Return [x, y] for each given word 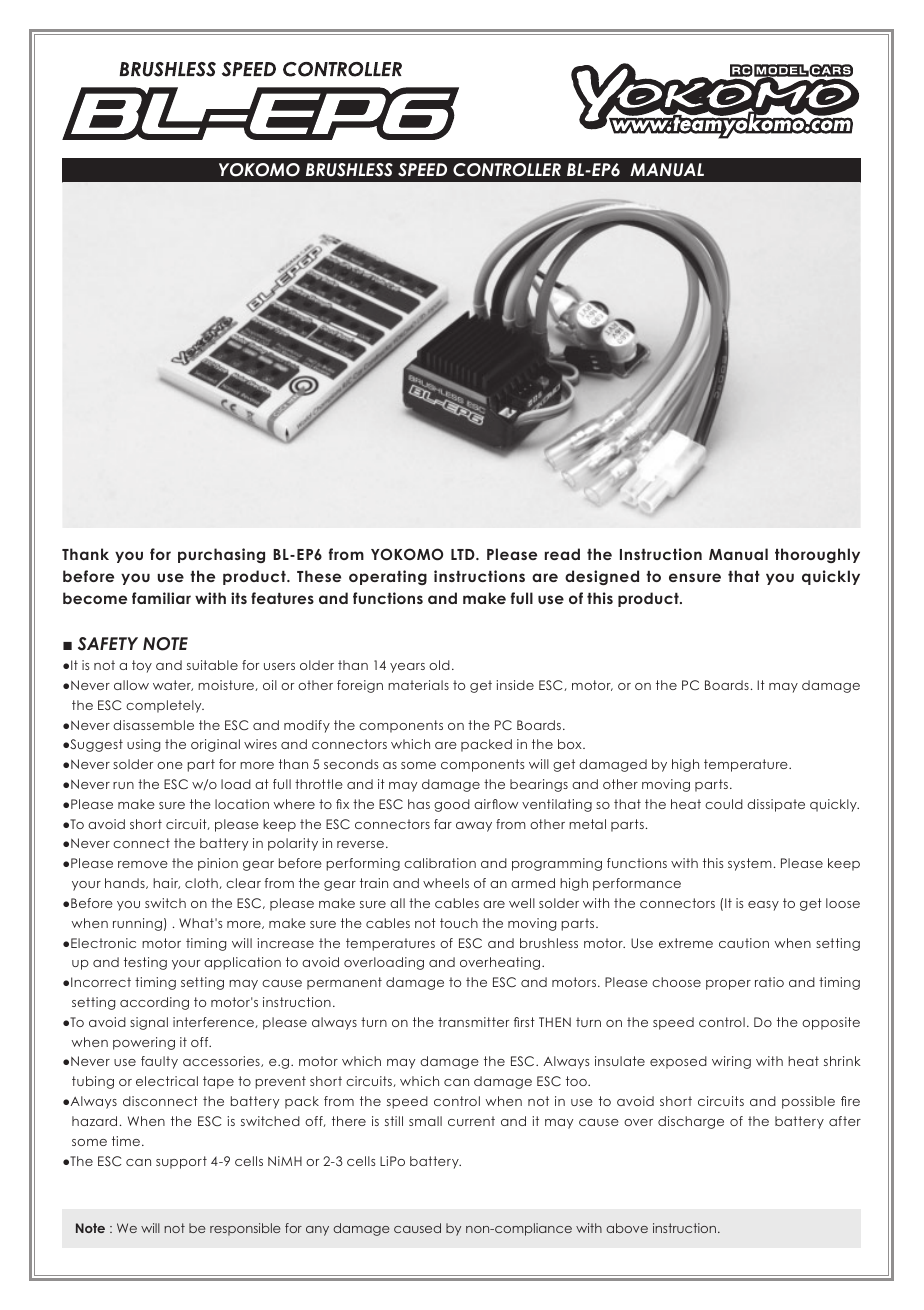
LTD [464, 554]
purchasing [221, 555]
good [452, 805]
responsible [245, 1229]
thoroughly [817, 555]
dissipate [776, 805]
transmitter [473, 1022]
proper [728, 985]
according [154, 1003]
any [317, 1231]
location [242, 804]
